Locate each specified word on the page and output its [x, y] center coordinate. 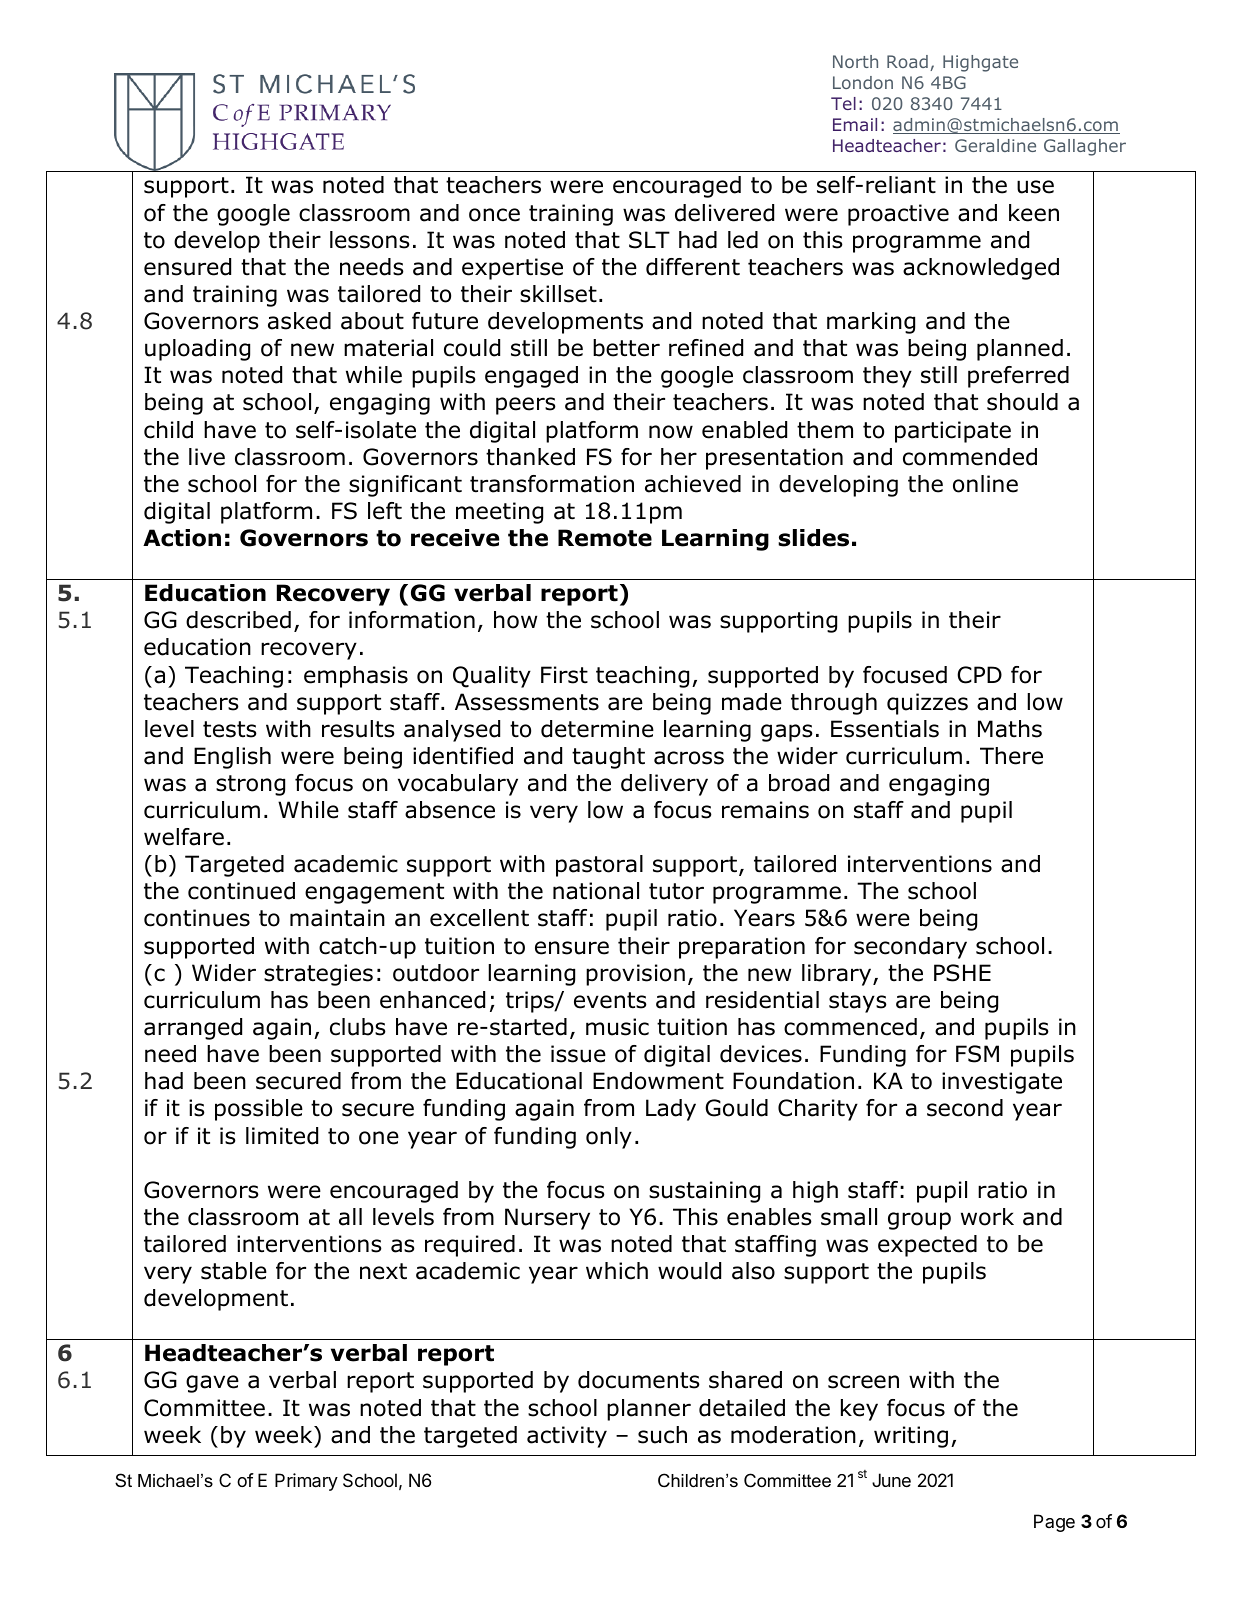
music [617, 1027]
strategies [318, 975]
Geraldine [995, 145]
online [985, 484]
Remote [605, 538]
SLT [649, 240]
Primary [306, 1482]
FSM [977, 1054]
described [238, 620]
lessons [370, 240]
